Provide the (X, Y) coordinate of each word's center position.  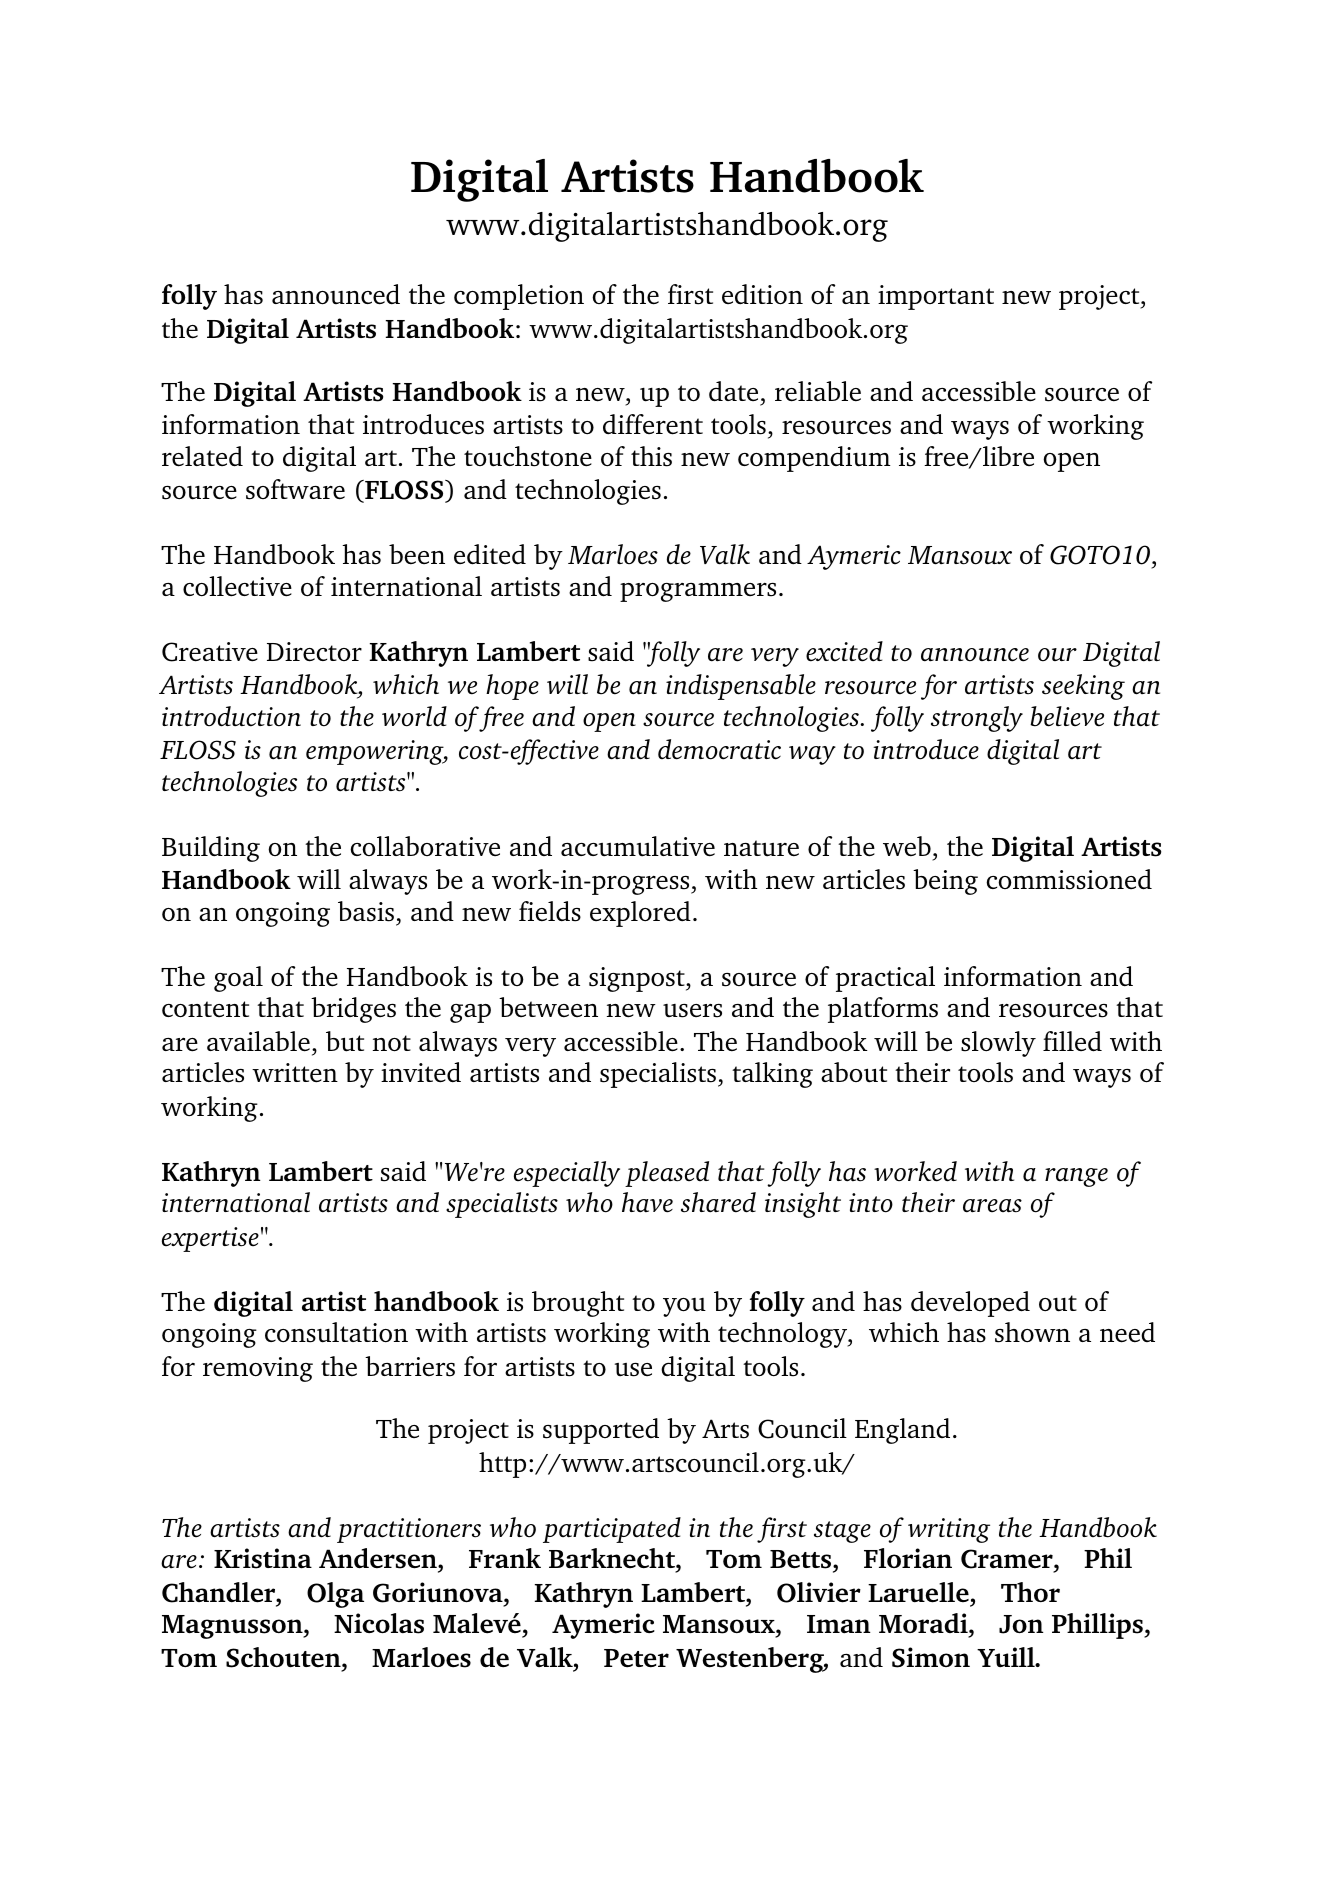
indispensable (741, 687)
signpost (638, 979)
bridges (353, 1010)
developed (970, 1304)
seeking (1083, 687)
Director (314, 652)
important (936, 297)
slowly (998, 1044)
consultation (336, 1332)
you (684, 1307)
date (733, 391)
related (202, 456)
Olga (335, 1595)
